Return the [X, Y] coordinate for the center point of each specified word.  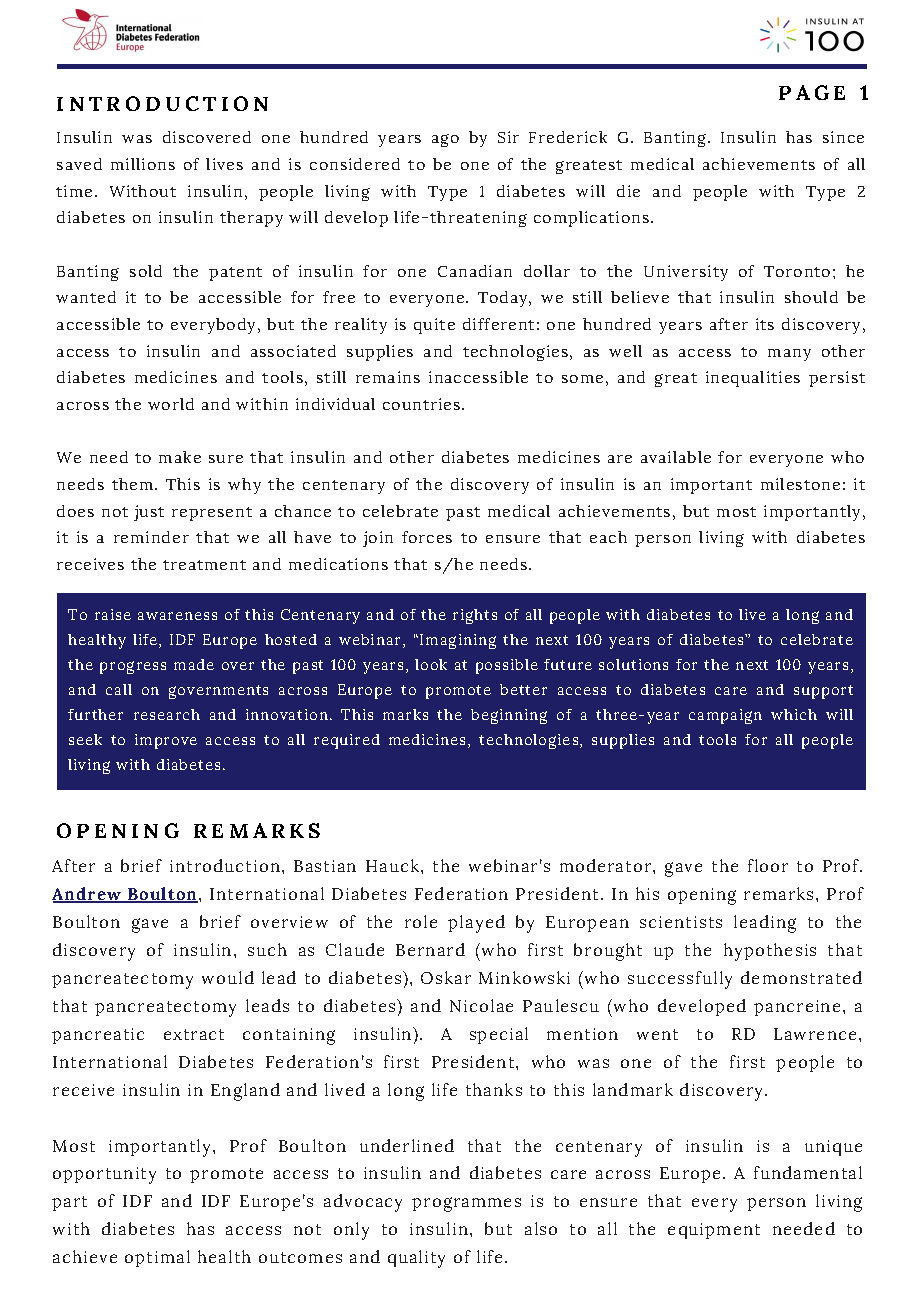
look [431, 664]
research [167, 714]
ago [445, 140]
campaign [725, 716]
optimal [157, 1258]
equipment [714, 1231]
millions [143, 164]
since [843, 137]
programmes [466, 1204]
